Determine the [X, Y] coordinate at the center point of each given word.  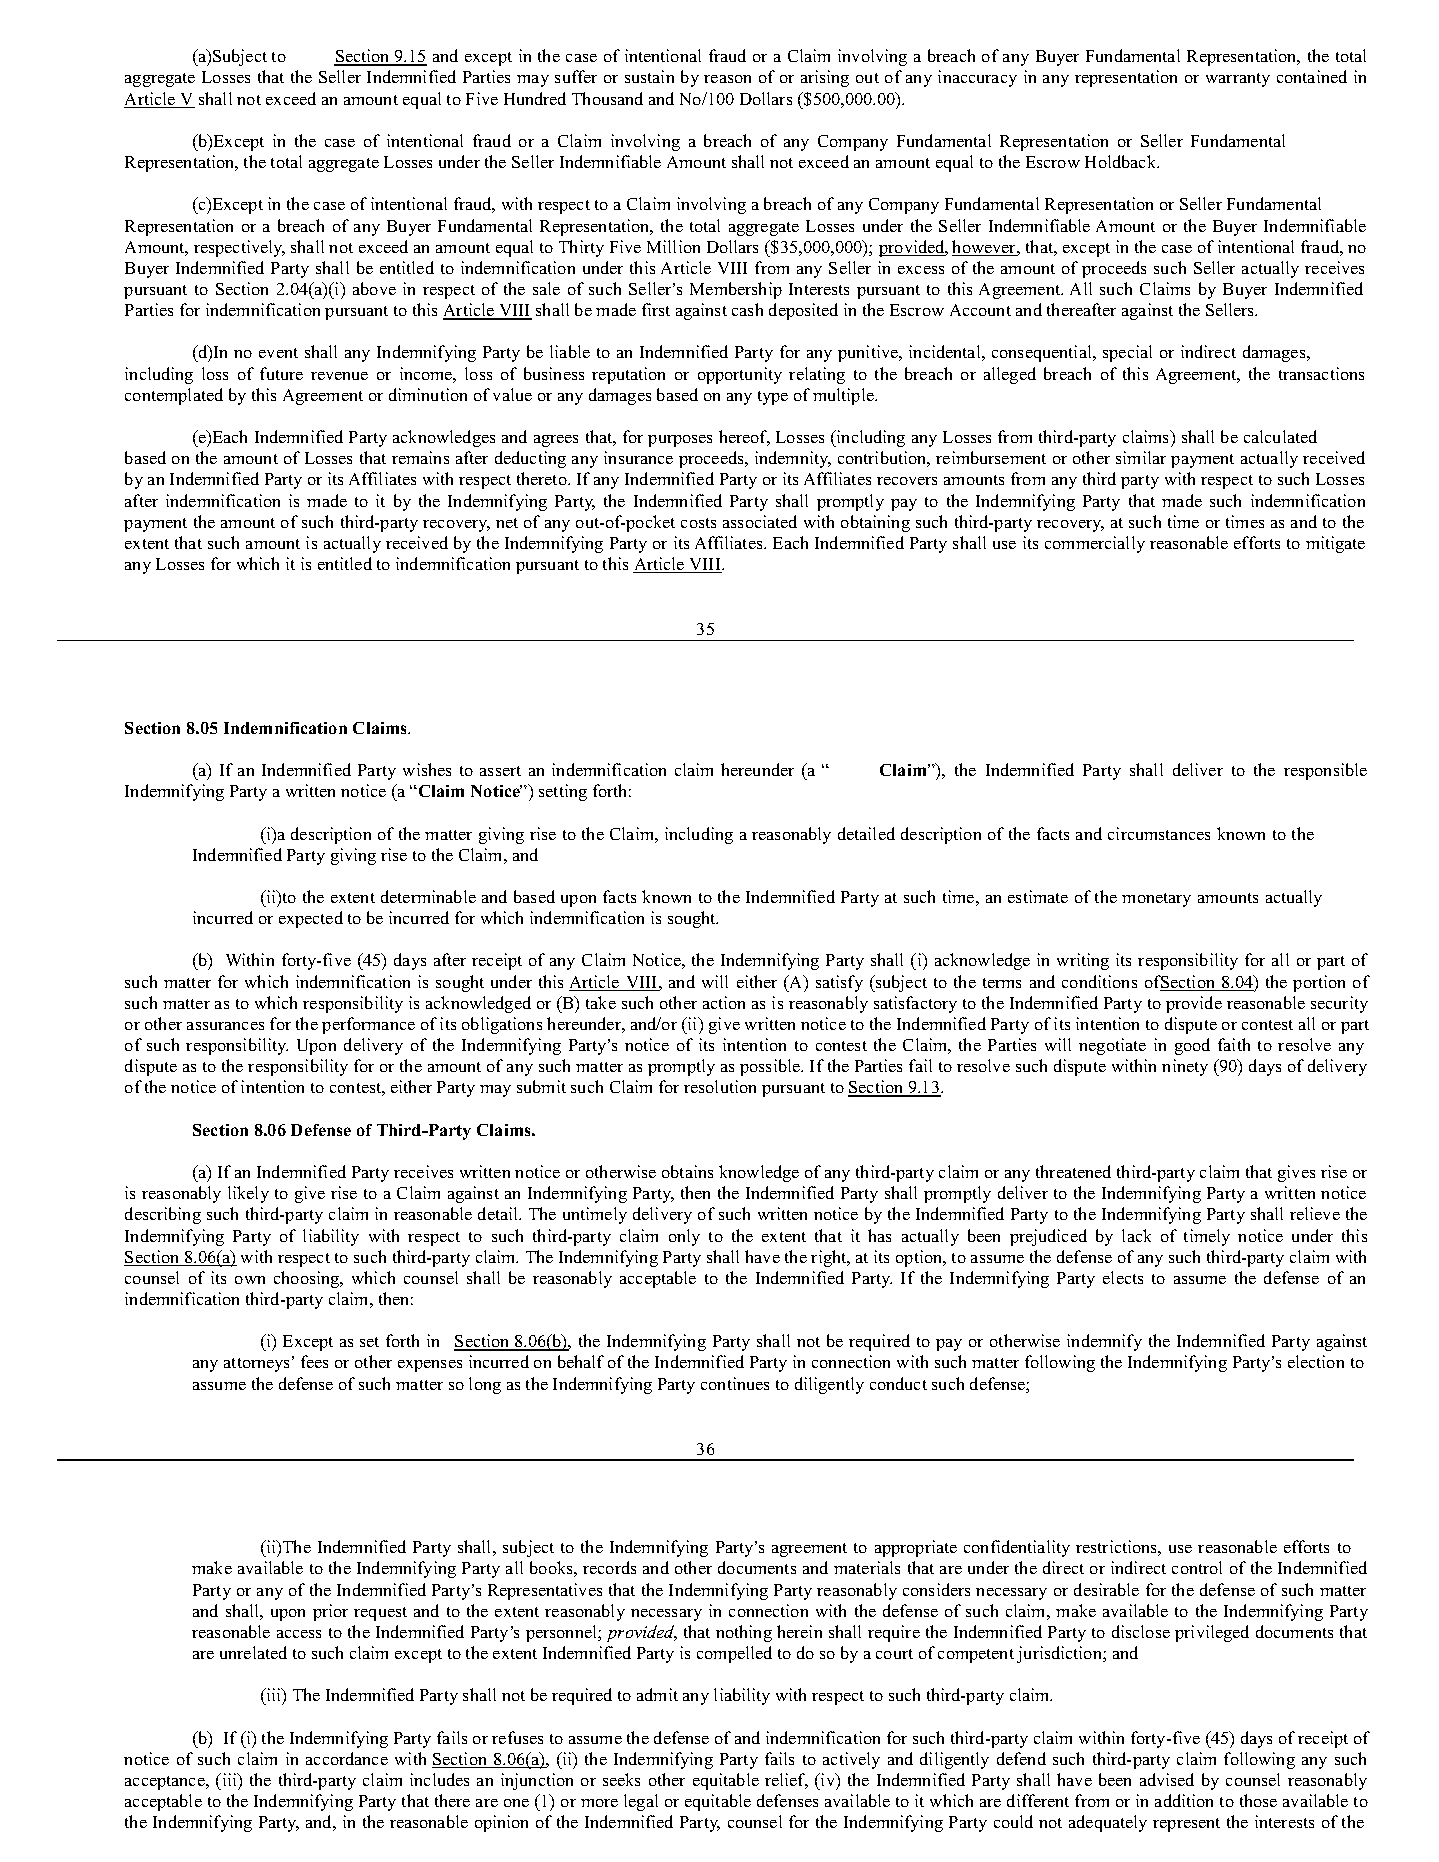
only [684, 1237]
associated [760, 521]
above [374, 288]
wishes [427, 769]
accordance [347, 1758]
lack [1136, 1235]
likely [248, 1194]
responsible [1325, 771]
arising [825, 78]
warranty [1238, 80]
